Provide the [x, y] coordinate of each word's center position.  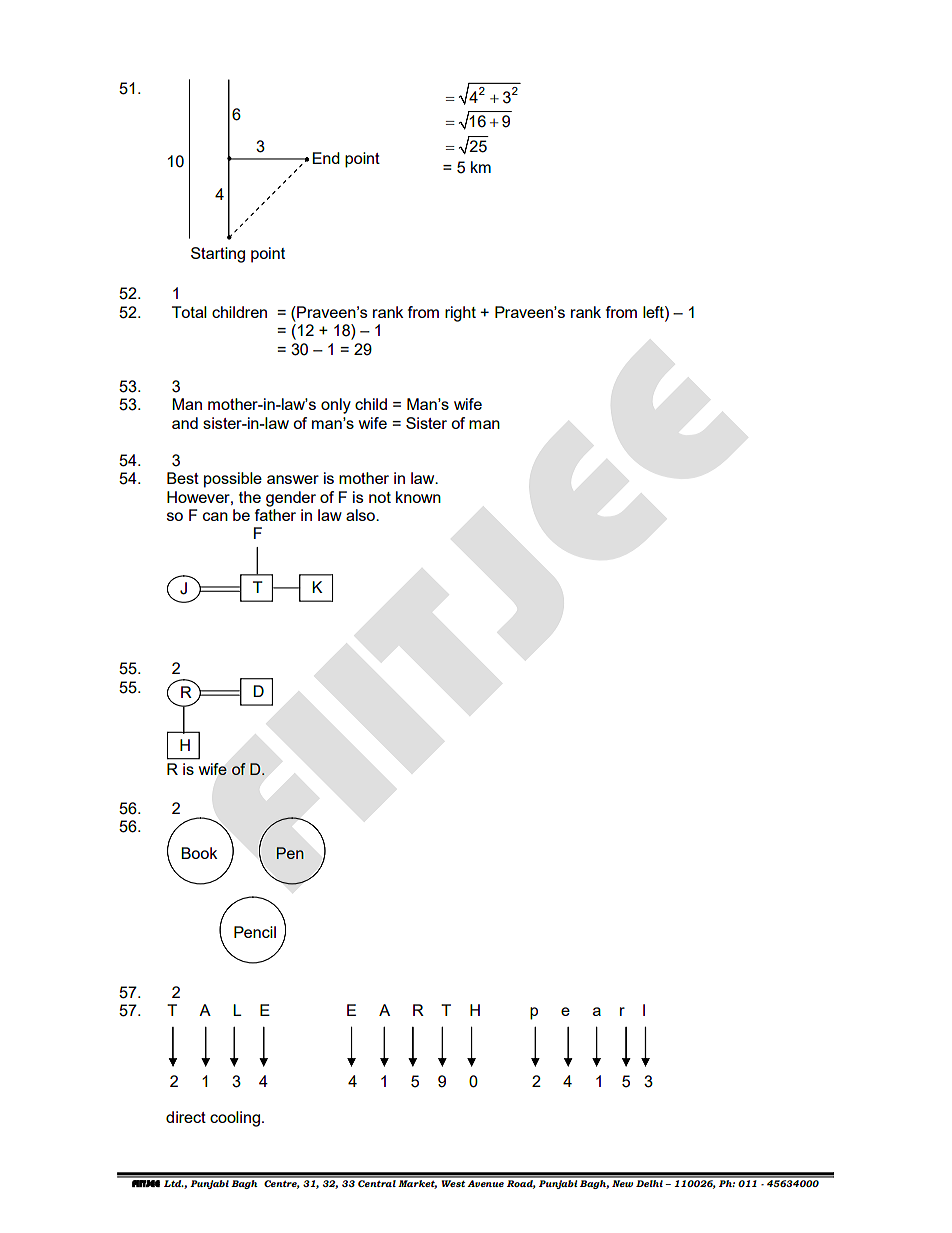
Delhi [649, 1182]
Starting [218, 255]
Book [199, 853]
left [654, 312]
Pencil [255, 932]
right [460, 314]
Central [377, 1182]
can [215, 516]
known [418, 497]
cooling [235, 1119]
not [380, 497]
